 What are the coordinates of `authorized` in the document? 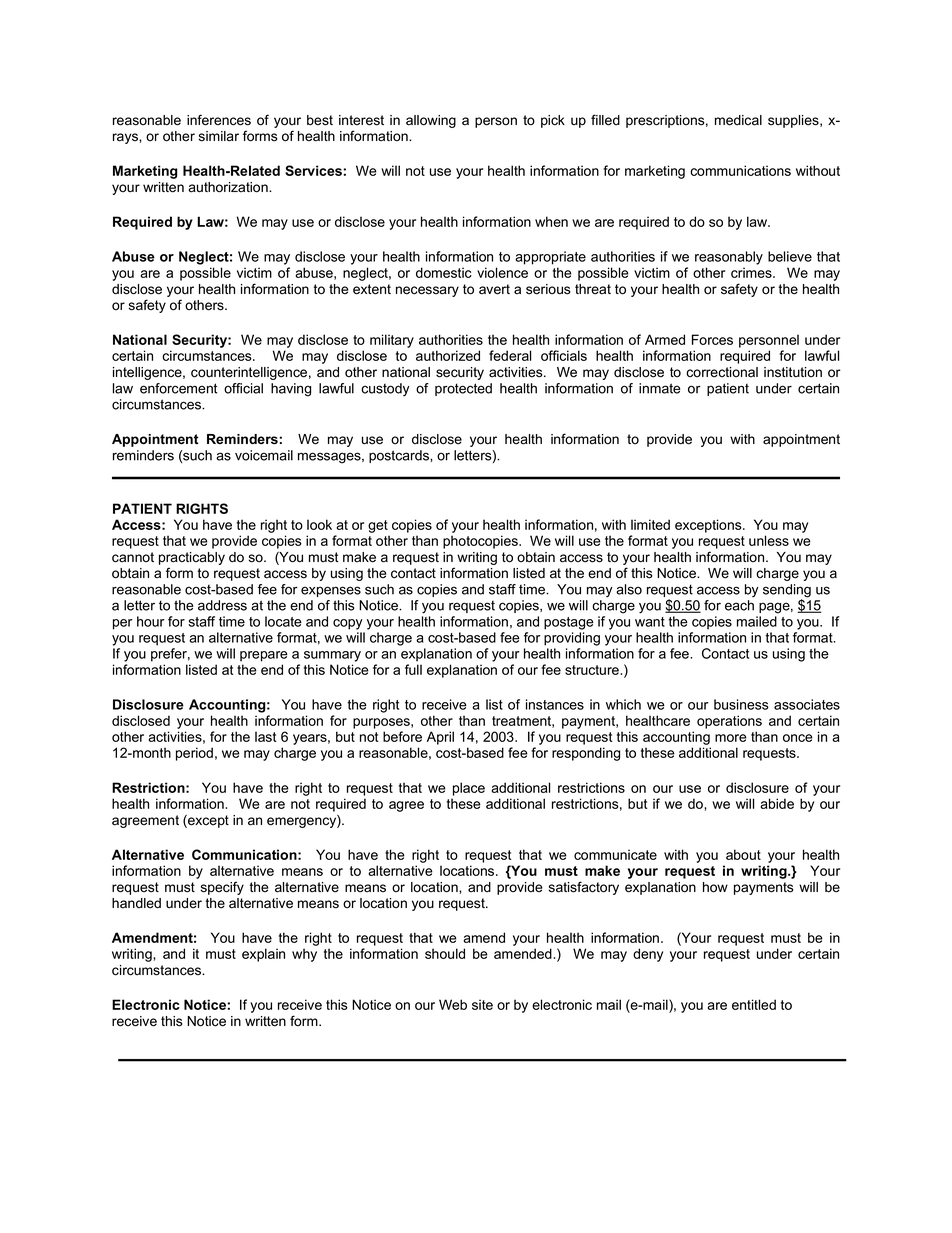 It's located at (448, 355).
